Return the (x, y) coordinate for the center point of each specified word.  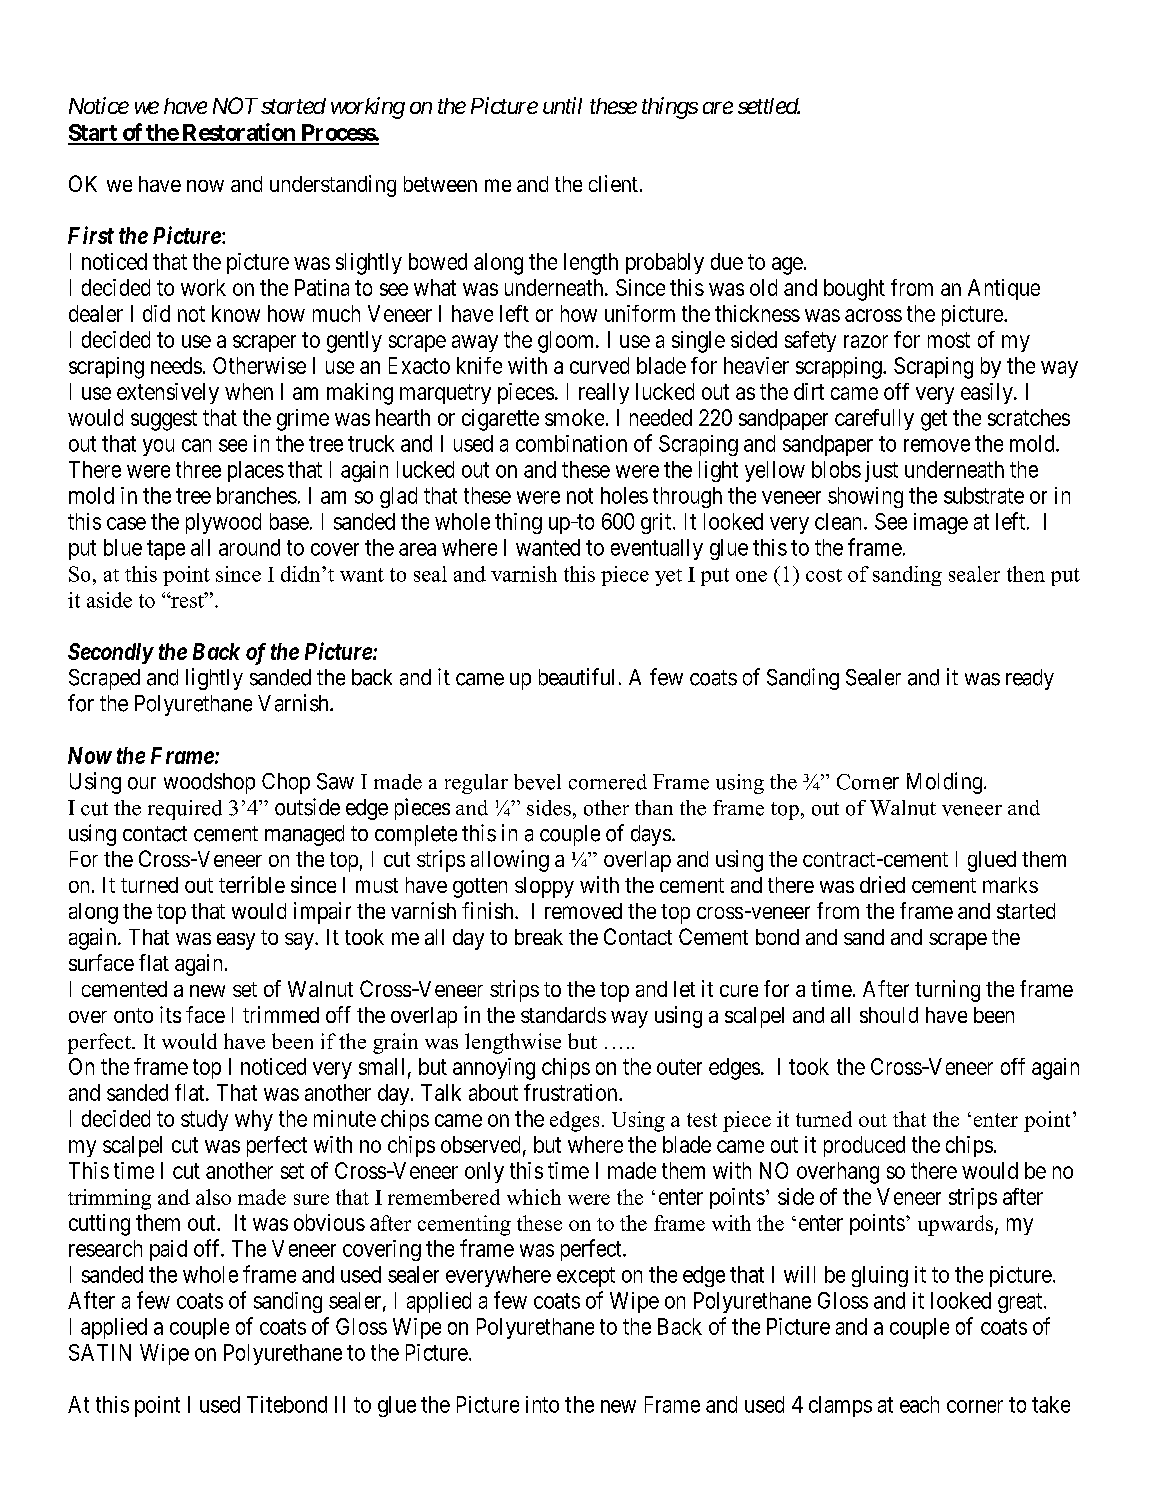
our (142, 783)
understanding (333, 186)
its (170, 1014)
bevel (537, 782)
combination (571, 443)
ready (1030, 679)
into (542, 1404)
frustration (572, 1092)
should (889, 1015)
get (934, 420)
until (562, 105)
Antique (1004, 289)
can (196, 445)
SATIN (100, 1352)
